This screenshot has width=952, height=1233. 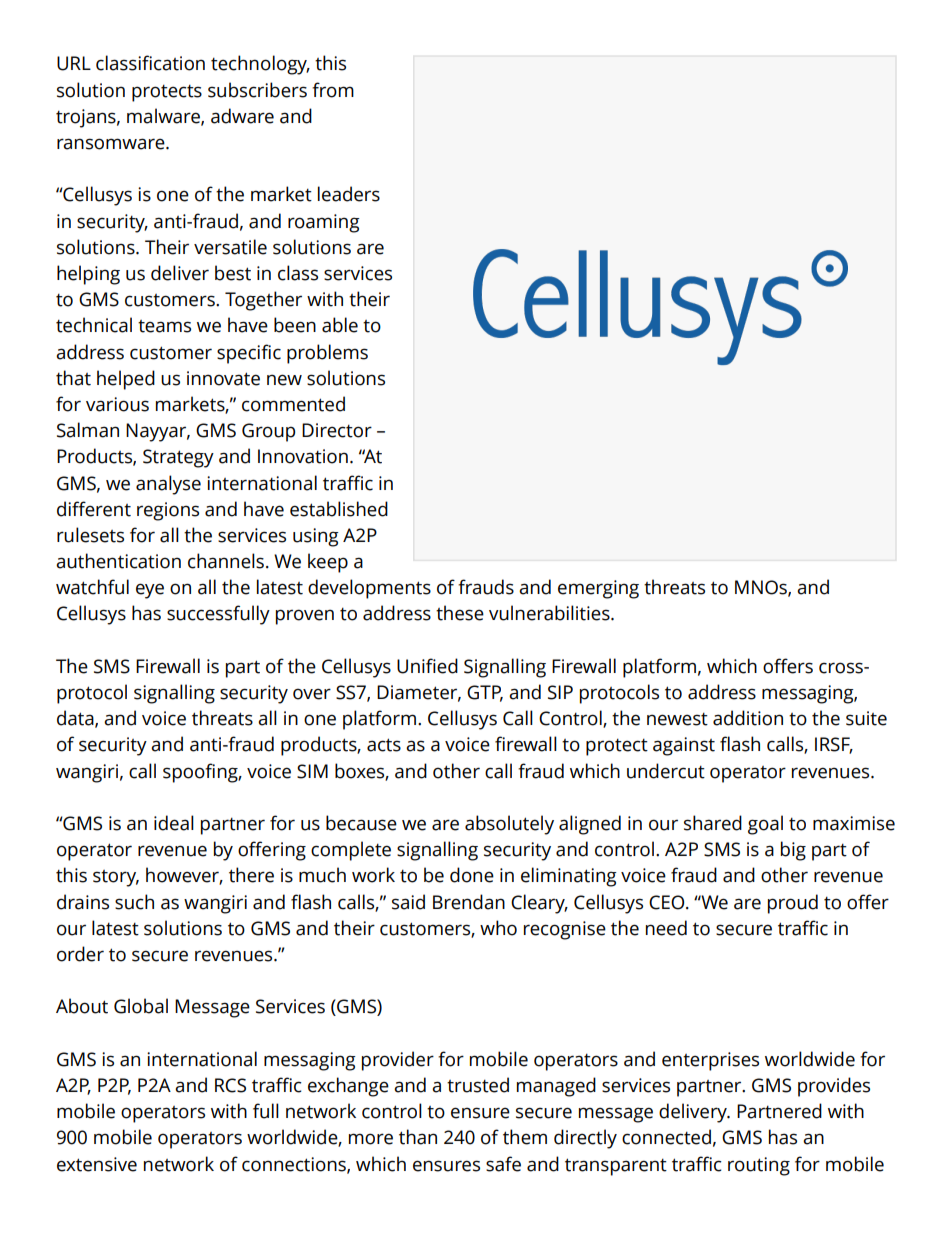 What do you see at coordinates (748, 718) in the screenshot?
I see `addition` at bounding box center [748, 718].
